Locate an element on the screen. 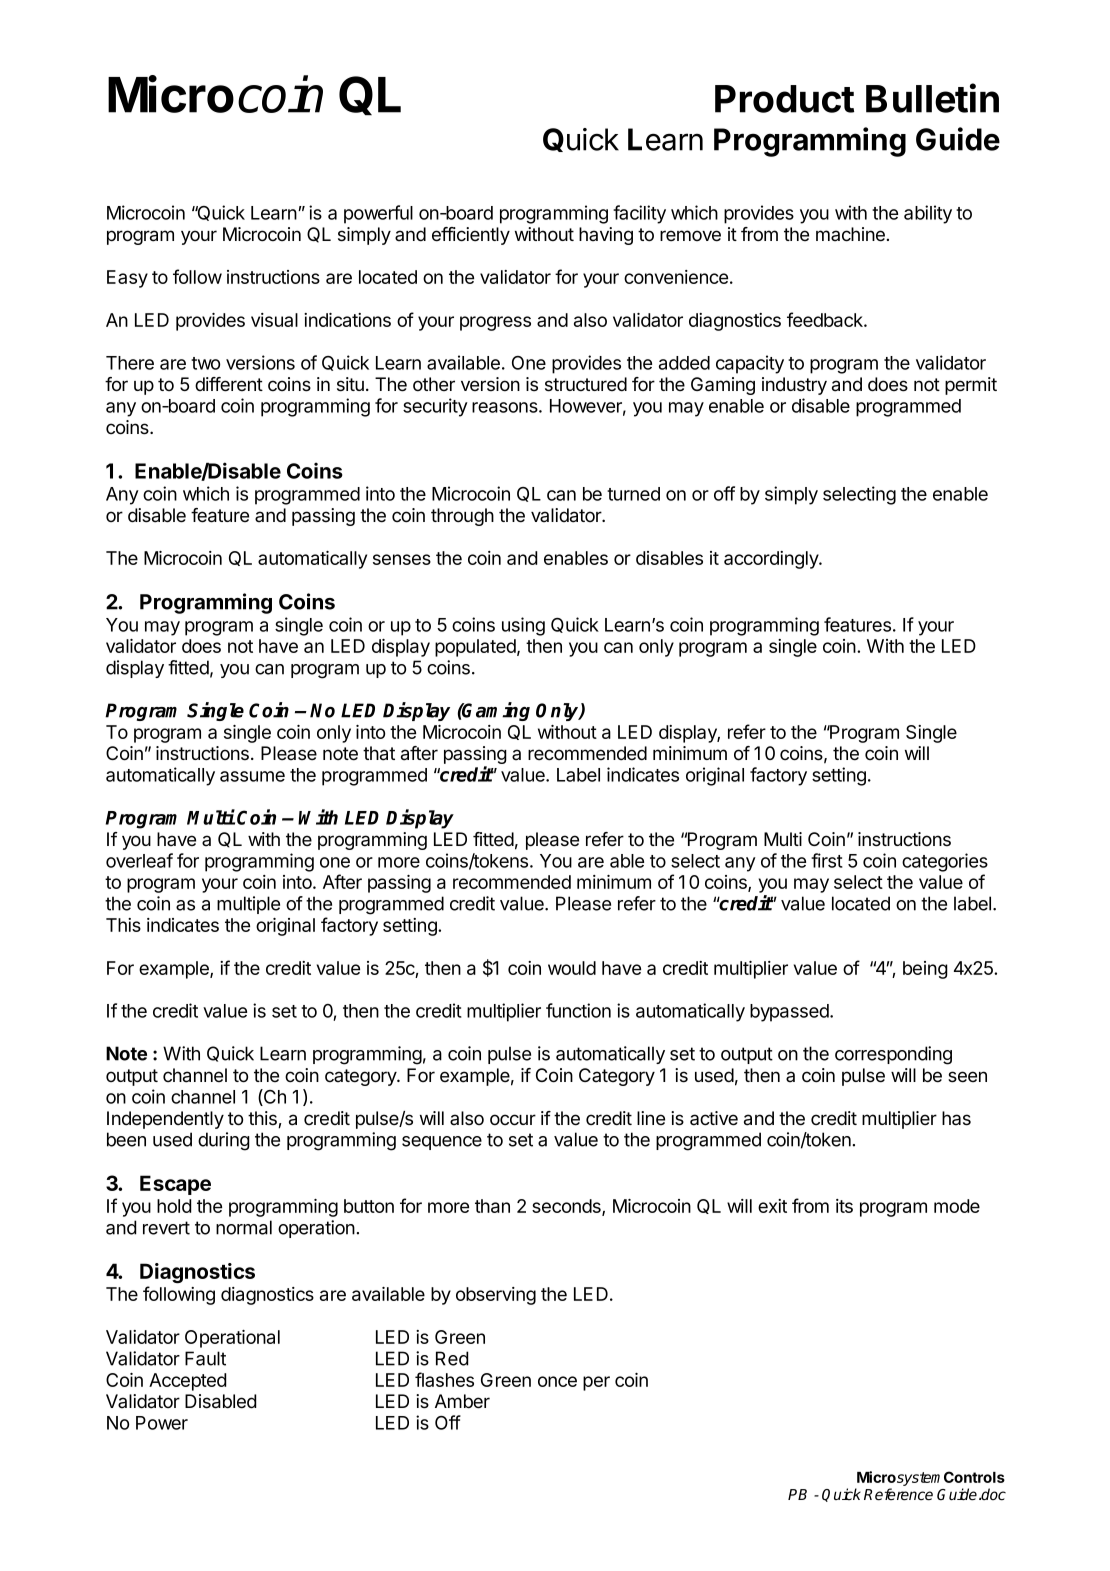 The image size is (1110, 1571). Easy is located at coordinates (127, 279).
